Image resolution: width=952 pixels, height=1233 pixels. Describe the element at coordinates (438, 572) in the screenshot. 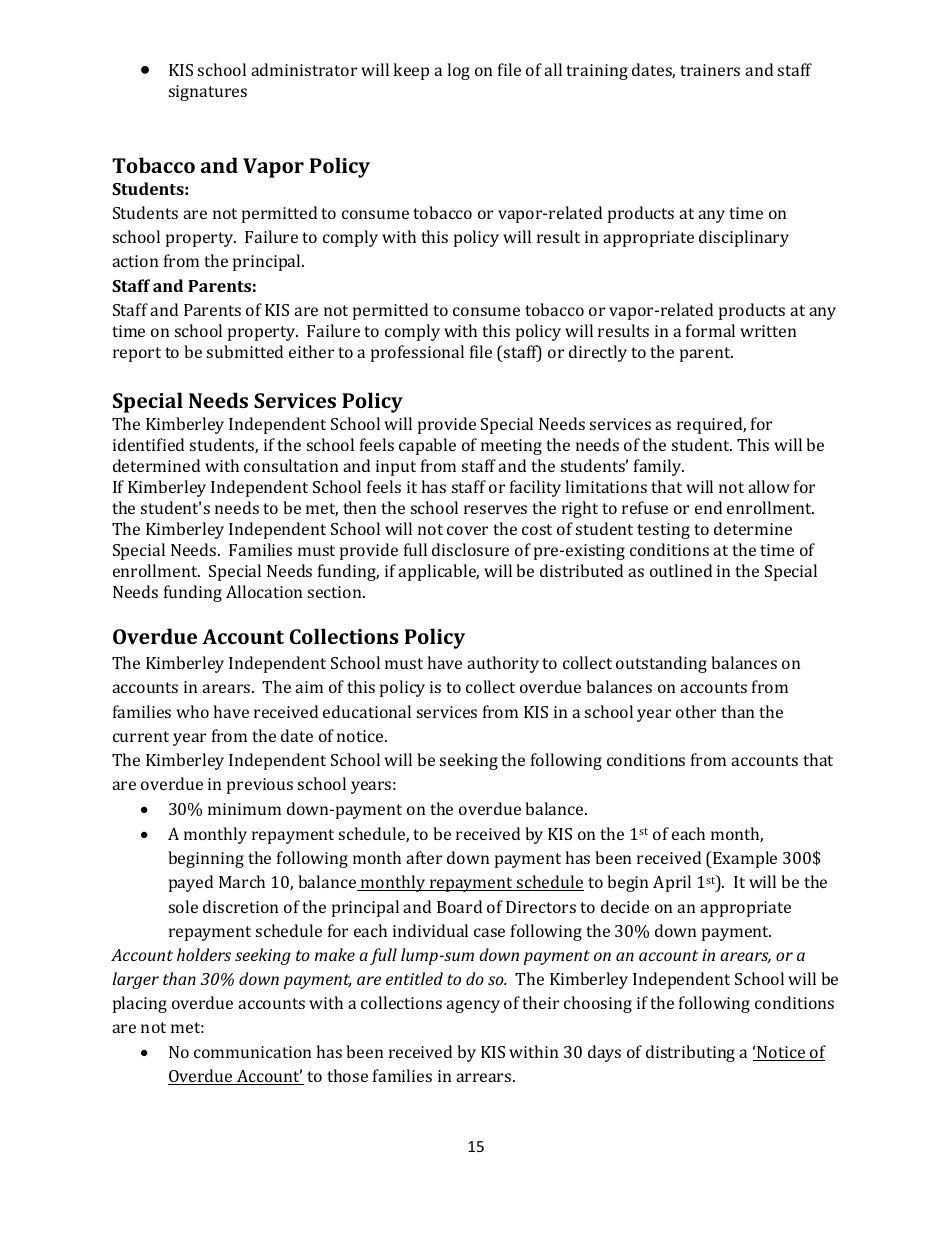

I see `applicable` at that location.
